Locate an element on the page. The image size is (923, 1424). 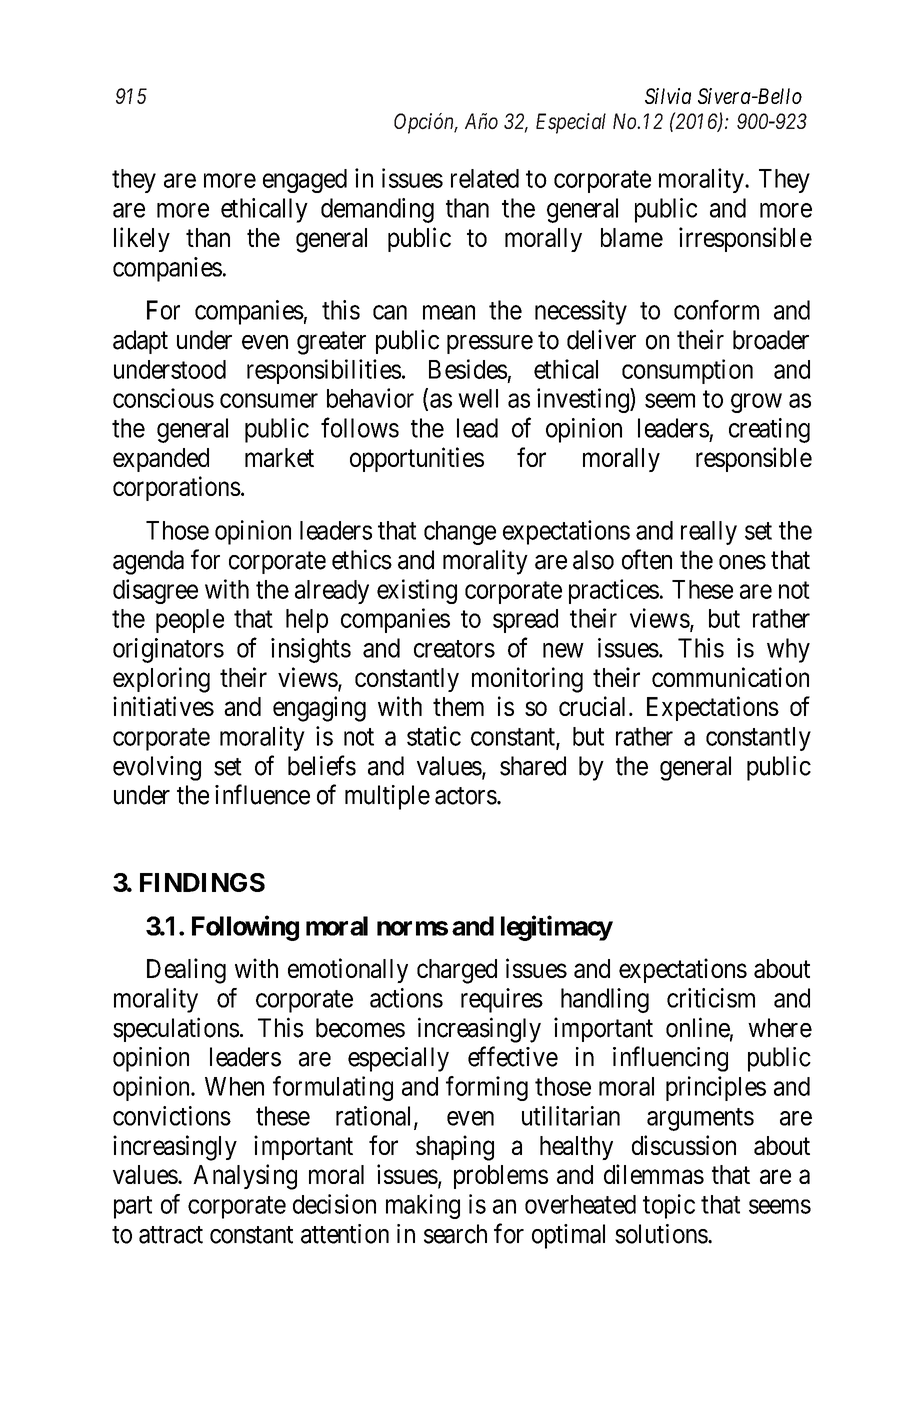
static is located at coordinates (434, 736).
